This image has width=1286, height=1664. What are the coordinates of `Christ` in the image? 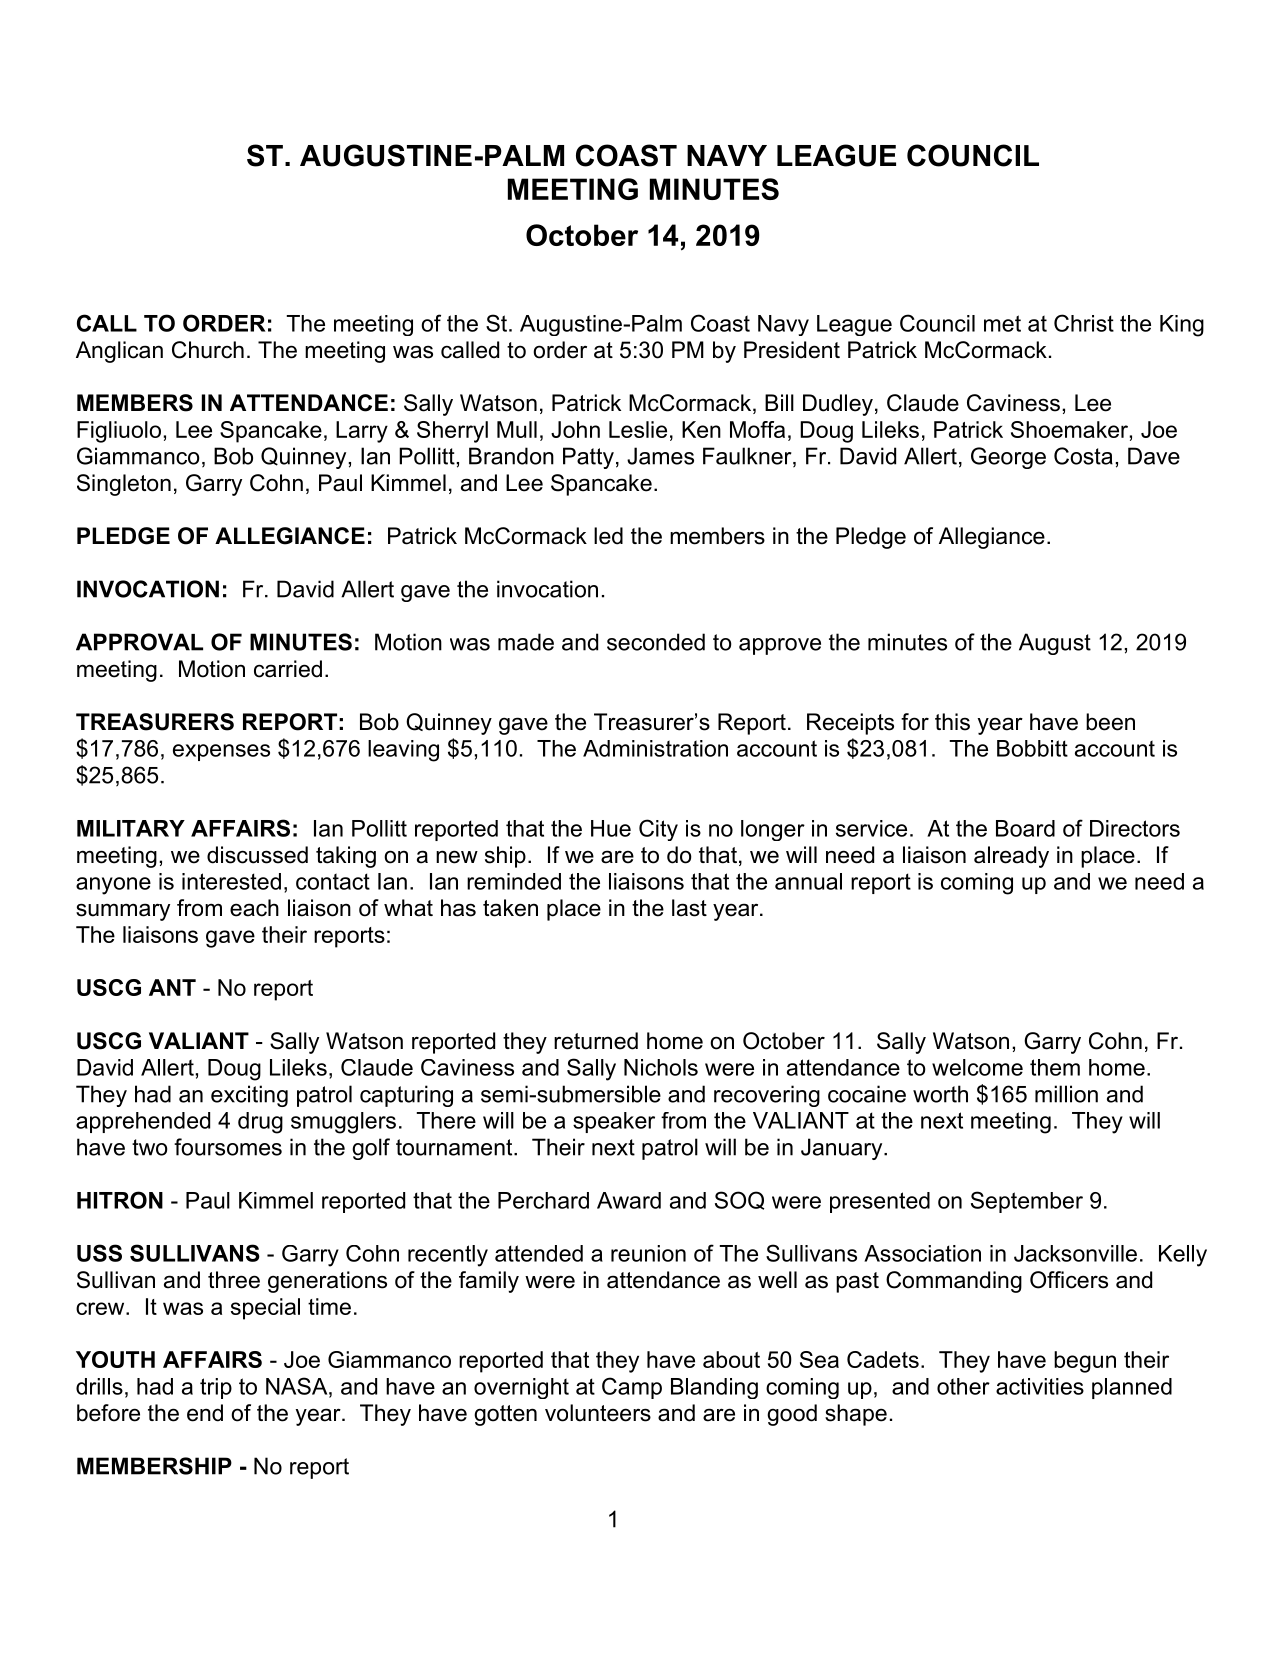 It's located at (1084, 323).
